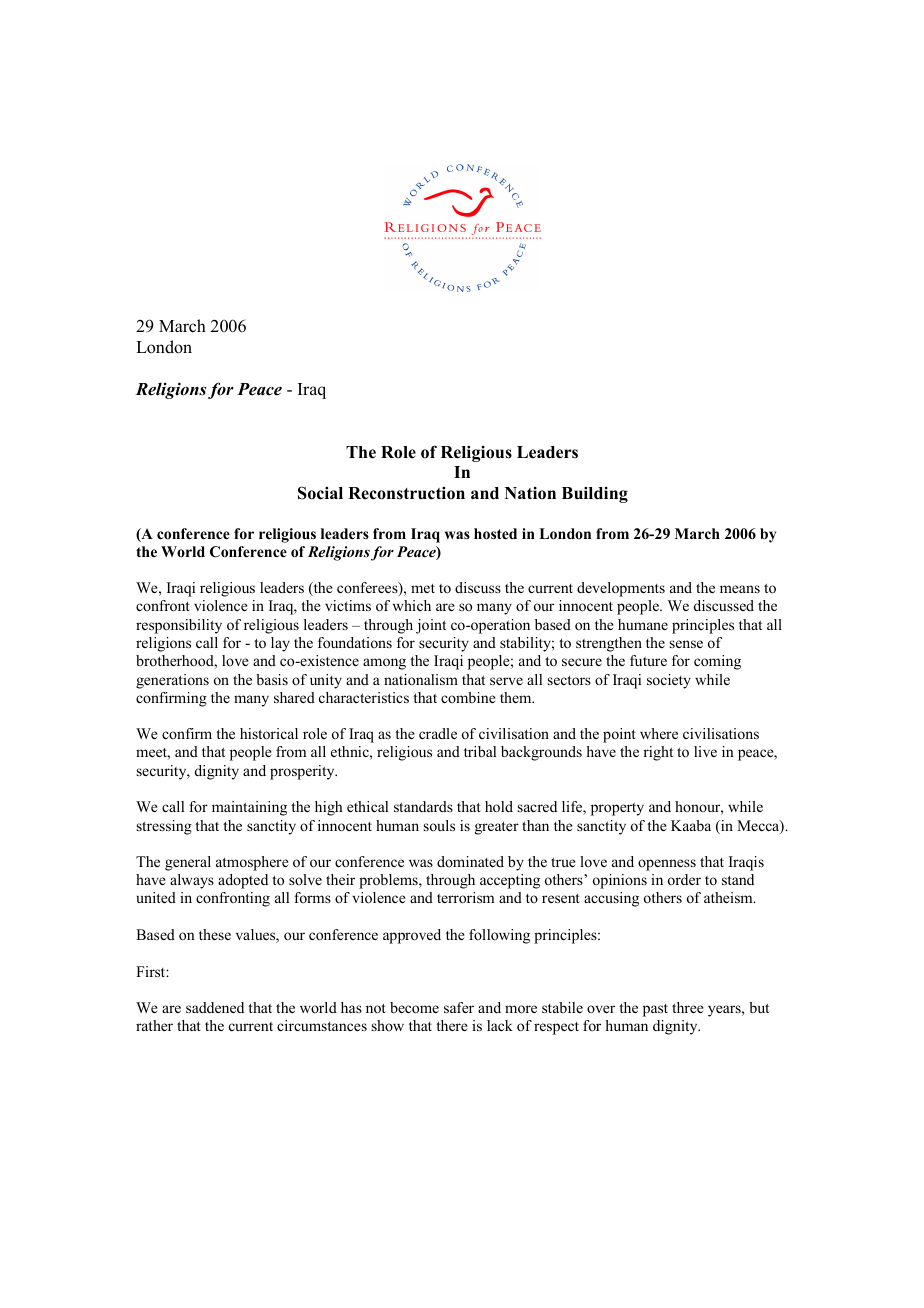 The image size is (924, 1308). What do you see at coordinates (320, 493) in the screenshot?
I see `Social` at bounding box center [320, 493].
